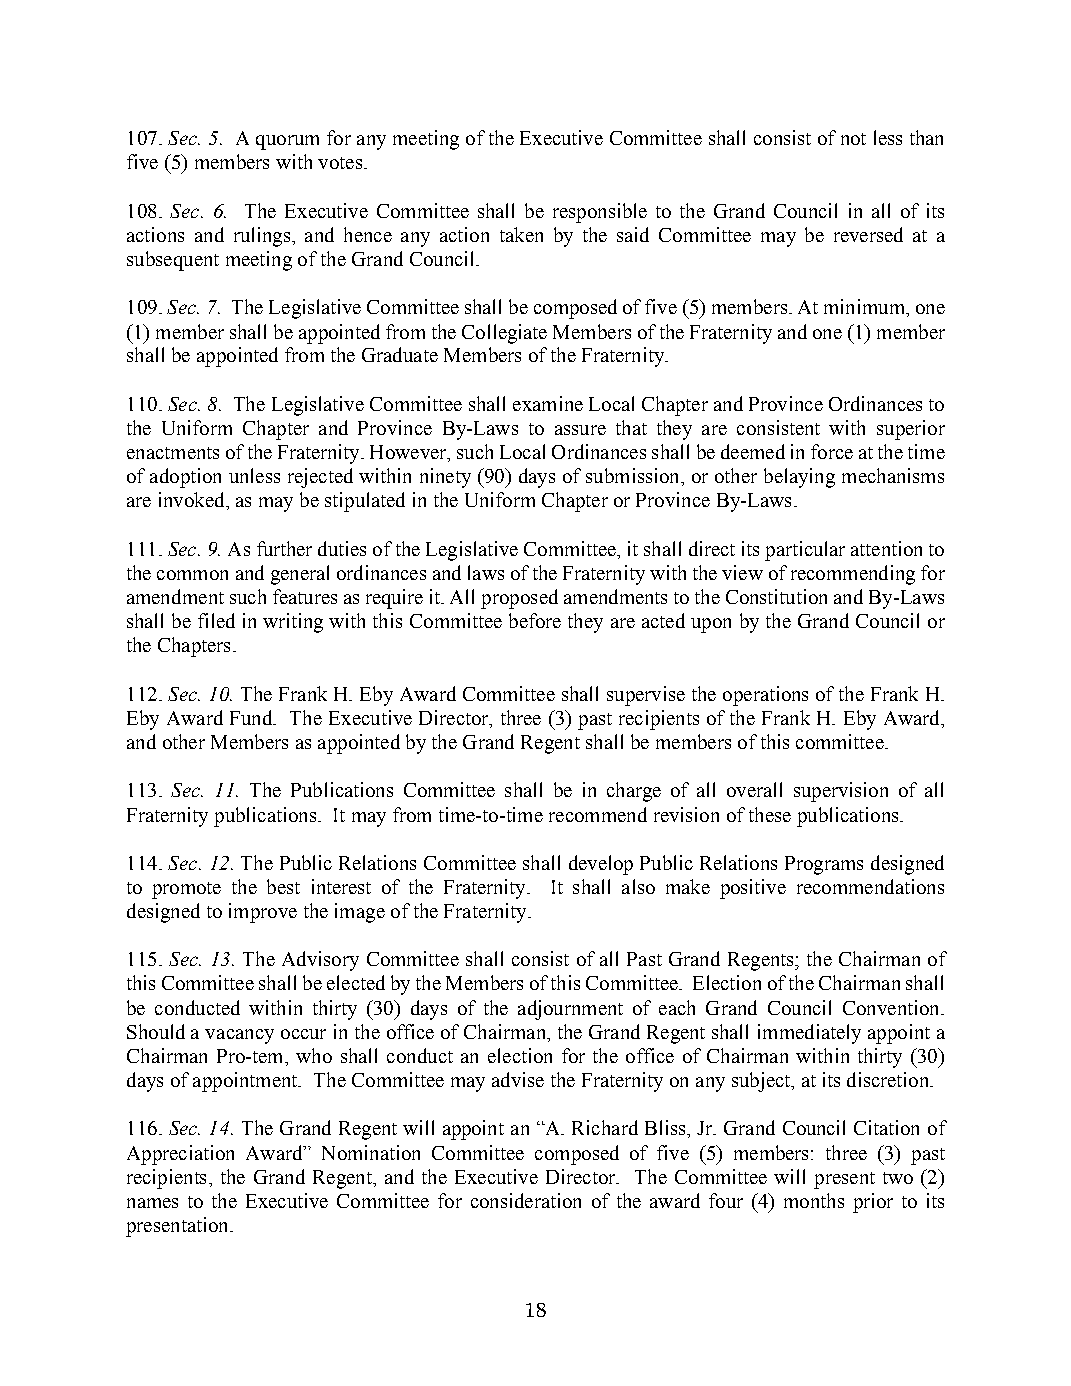  I want to click on Fund, so click(252, 717).
